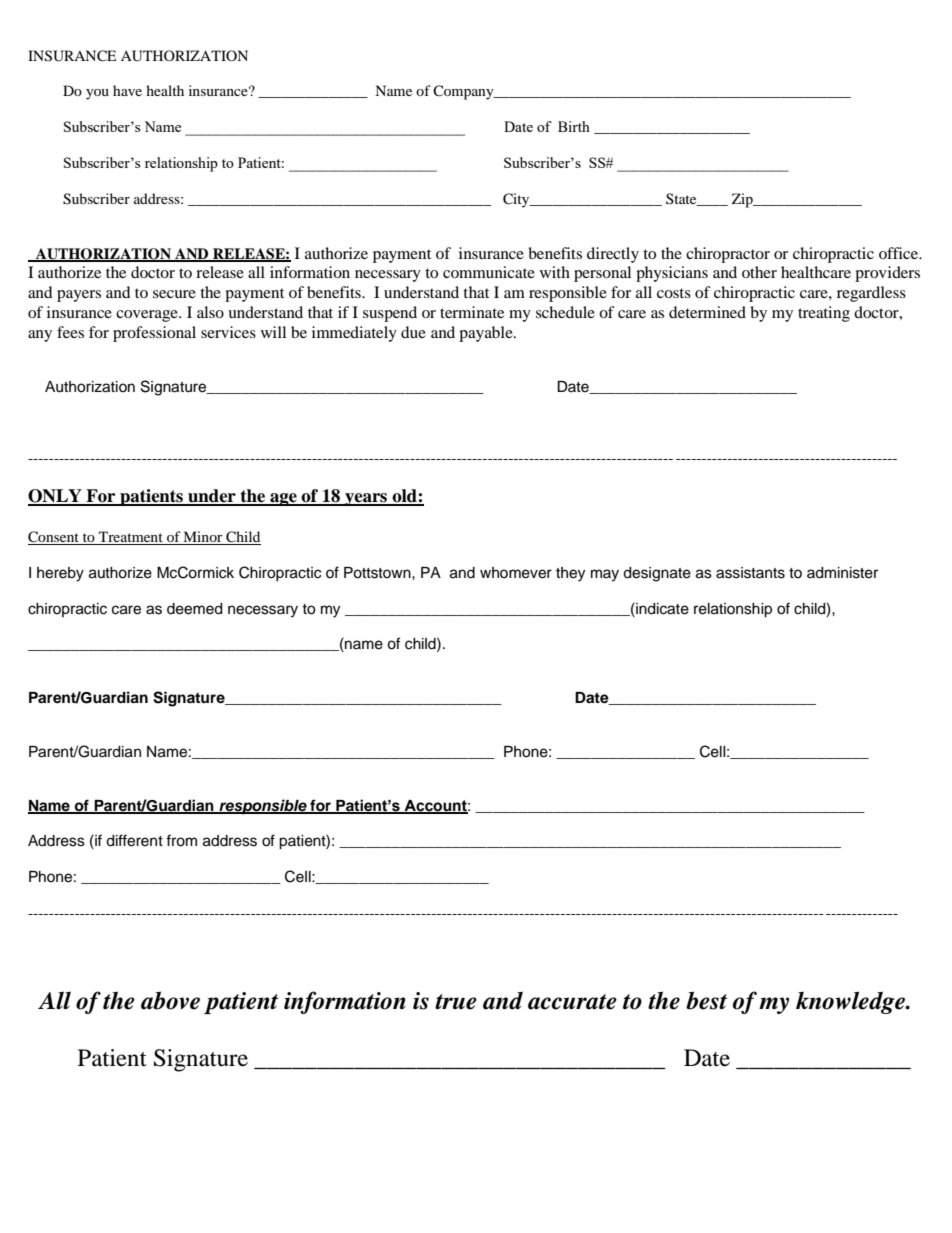  What do you see at coordinates (456, 1002) in the screenshot?
I see `true` at bounding box center [456, 1002].
